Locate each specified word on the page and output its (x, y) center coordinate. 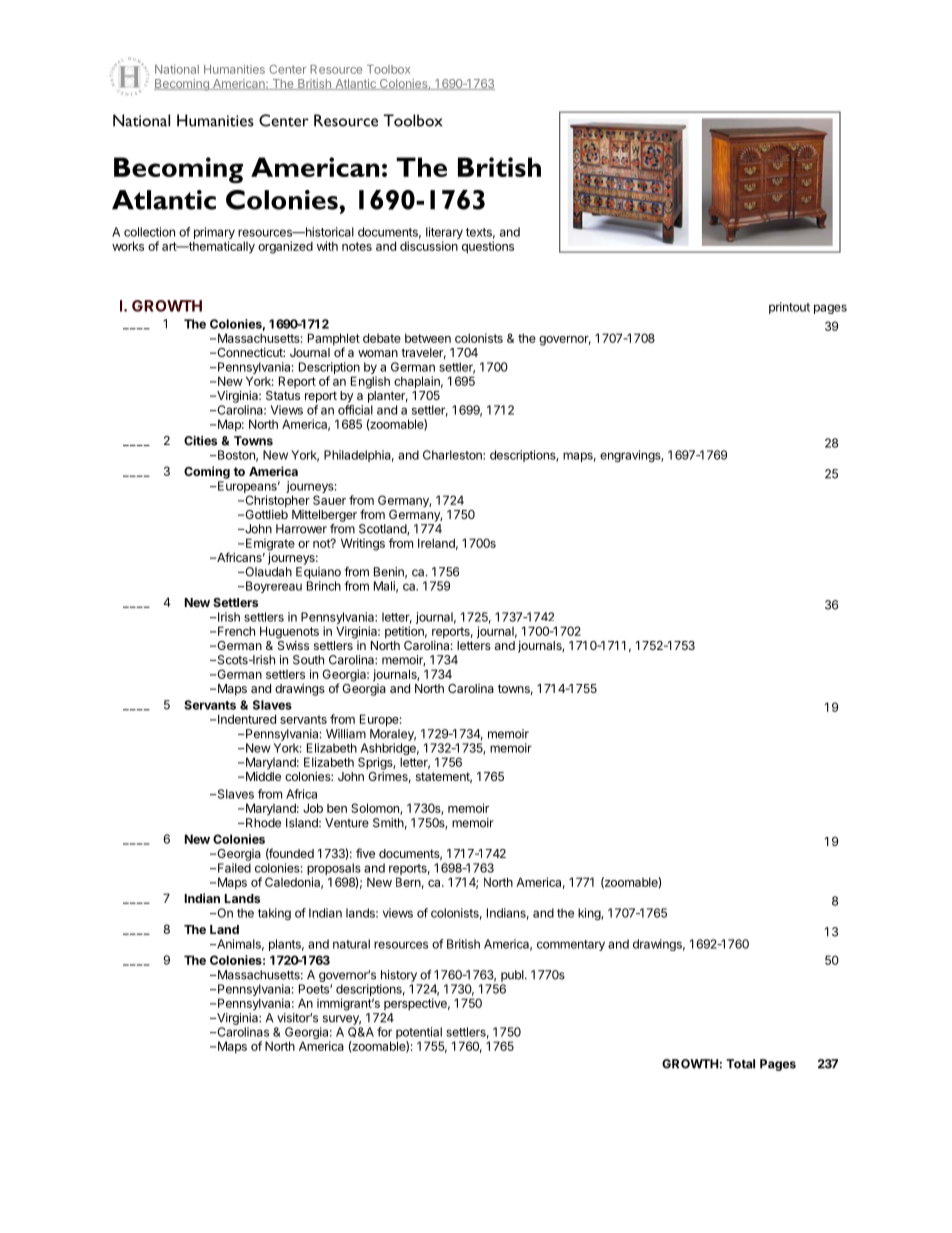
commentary (571, 945)
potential (420, 1034)
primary (214, 234)
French (236, 631)
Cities (200, 441)
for (384, 1032)
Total (740, 1064)
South (308, 660)
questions (488, 247)
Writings (363, 544)
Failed (234, 868)
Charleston (453, 455)
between (428, 338)
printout (789, 308)
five (365, 853)
